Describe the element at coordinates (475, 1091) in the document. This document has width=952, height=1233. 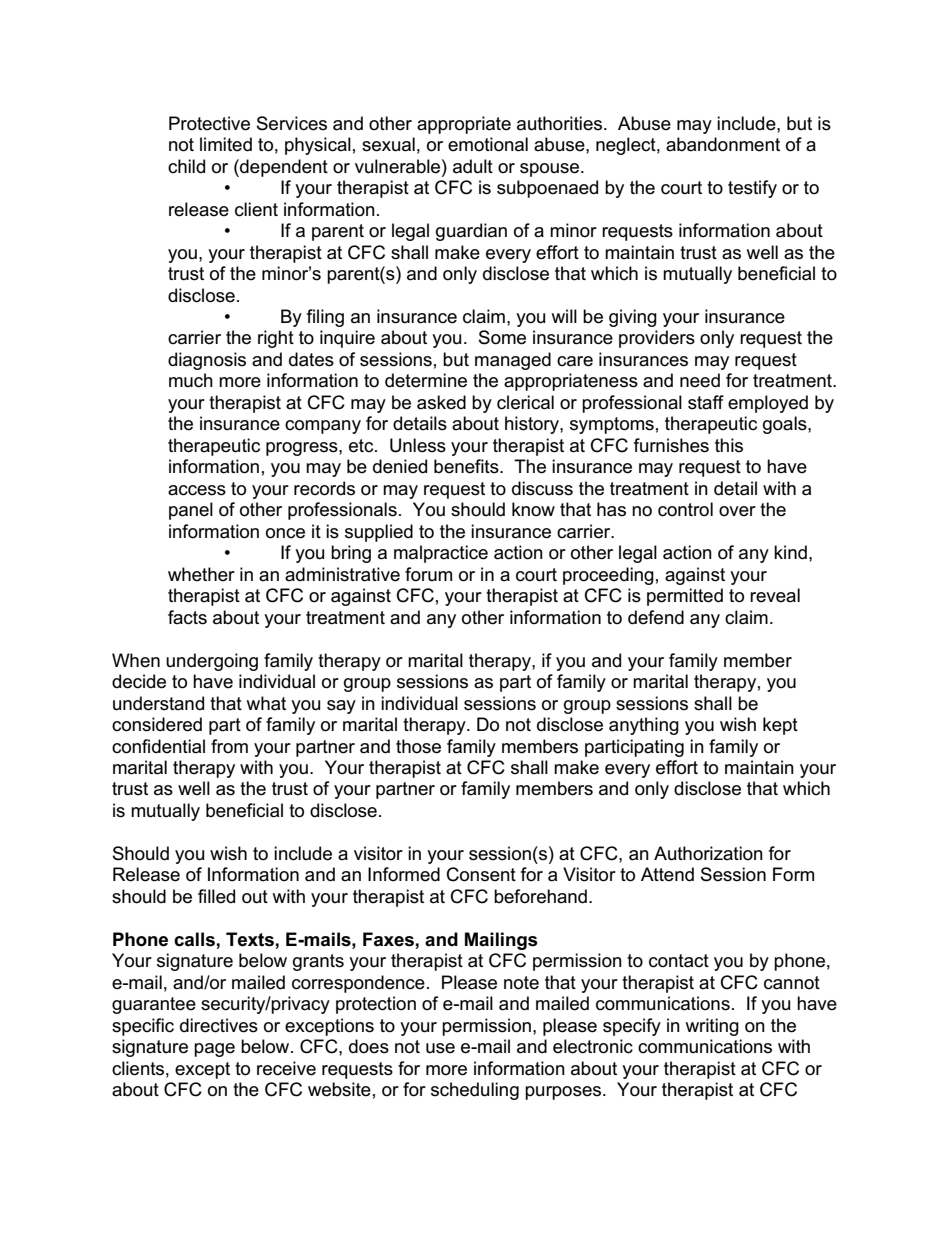
I see `scheduling` at that location.
